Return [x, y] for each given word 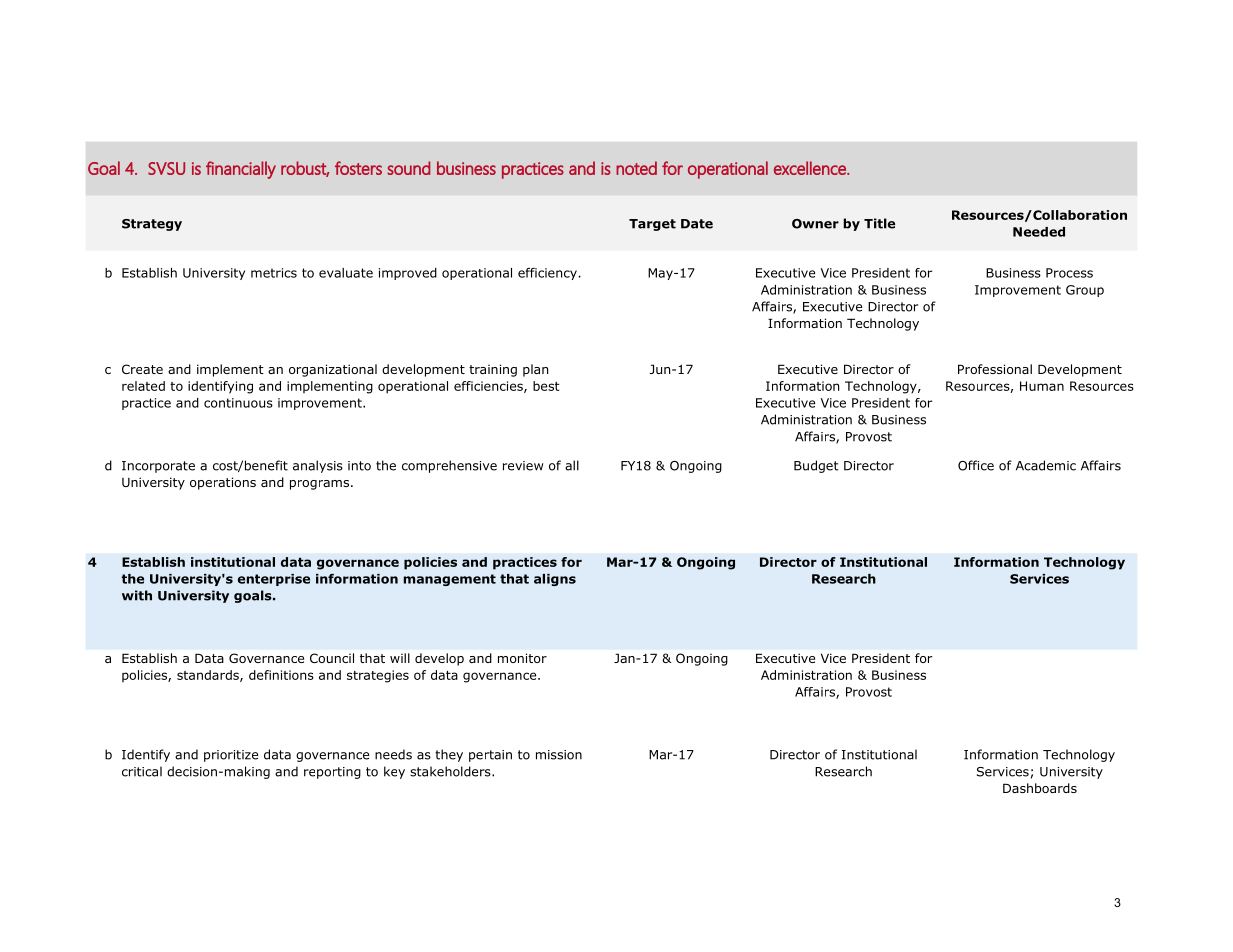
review [523, 466]
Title [879, 223]
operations [223, 483]
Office [976, 465]
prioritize [231, 756]
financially [241, 170]
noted [636, 168]
